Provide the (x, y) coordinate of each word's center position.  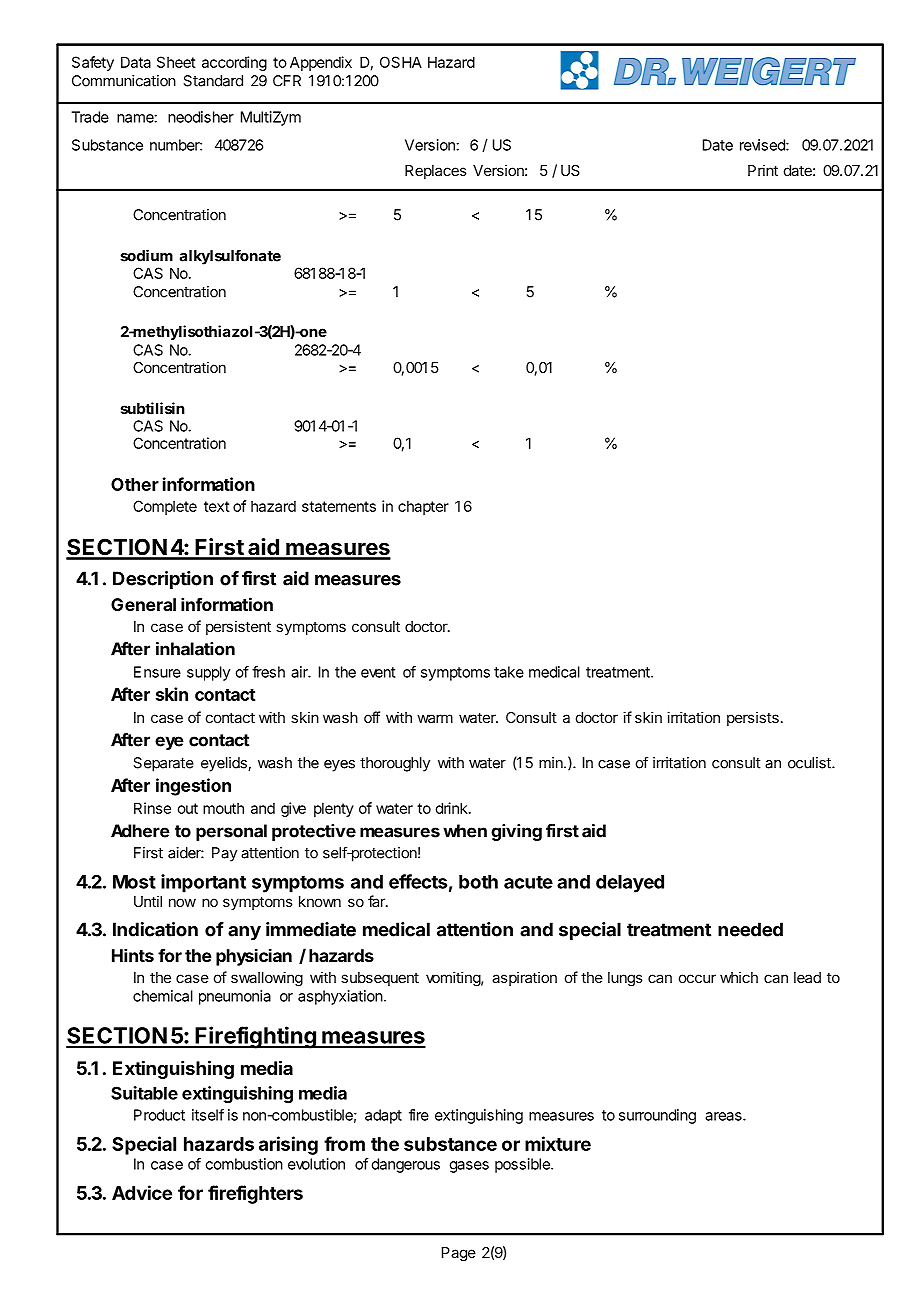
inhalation (195, 649)
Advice (142, 1192)
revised (763, 145)
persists (753, 718)
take (509, 672)
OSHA (401, 62)
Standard (213, 81)
